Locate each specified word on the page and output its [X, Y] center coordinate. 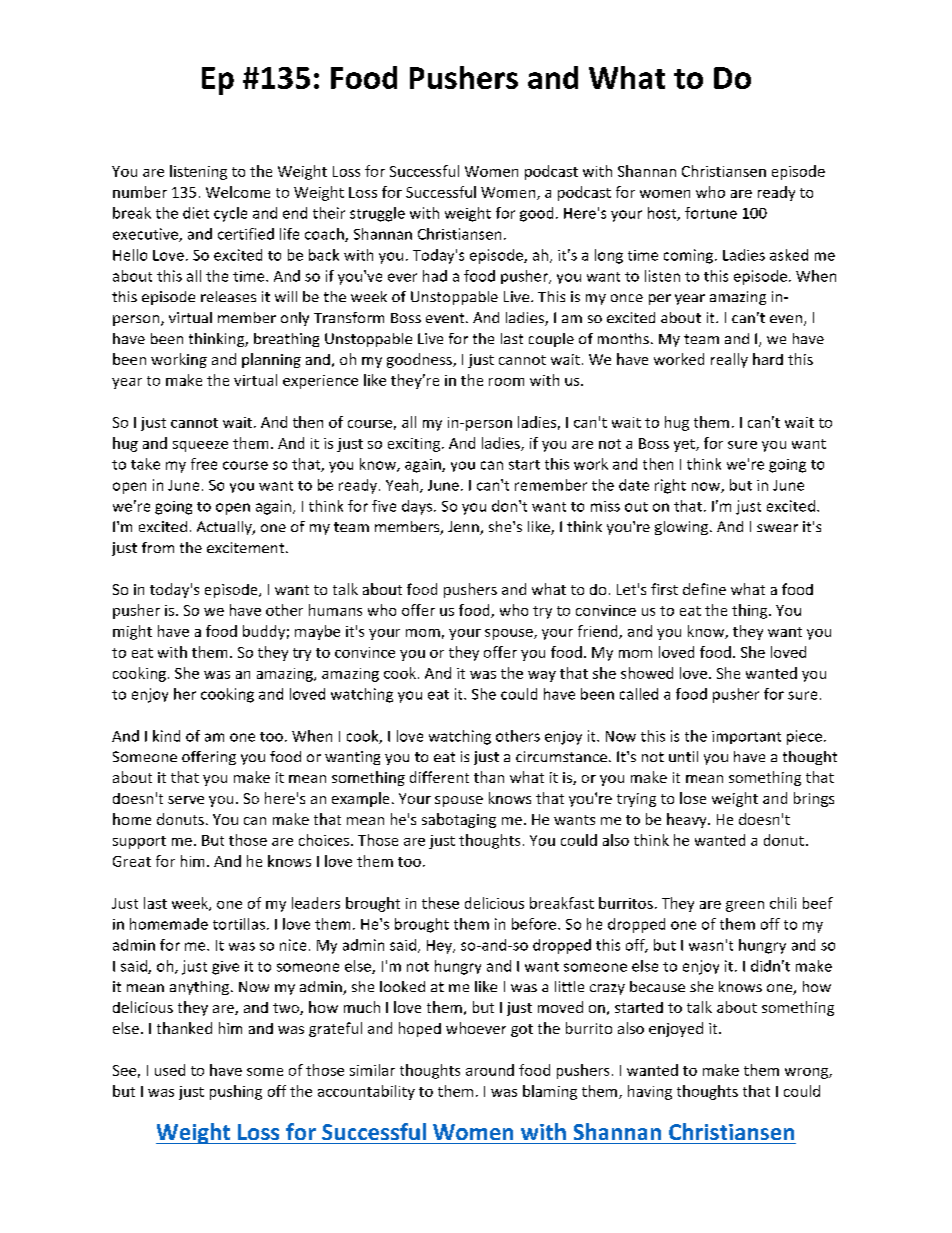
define [704, 589]
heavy [688, 820]
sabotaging [459, 820]
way [542, 676]
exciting [415, 445]
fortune [711, 213]
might [132, 632]
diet [196, 213]
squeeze [200, 446]
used [170, 1070]
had [435, 276]
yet [685, 445]
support [139, 842]
